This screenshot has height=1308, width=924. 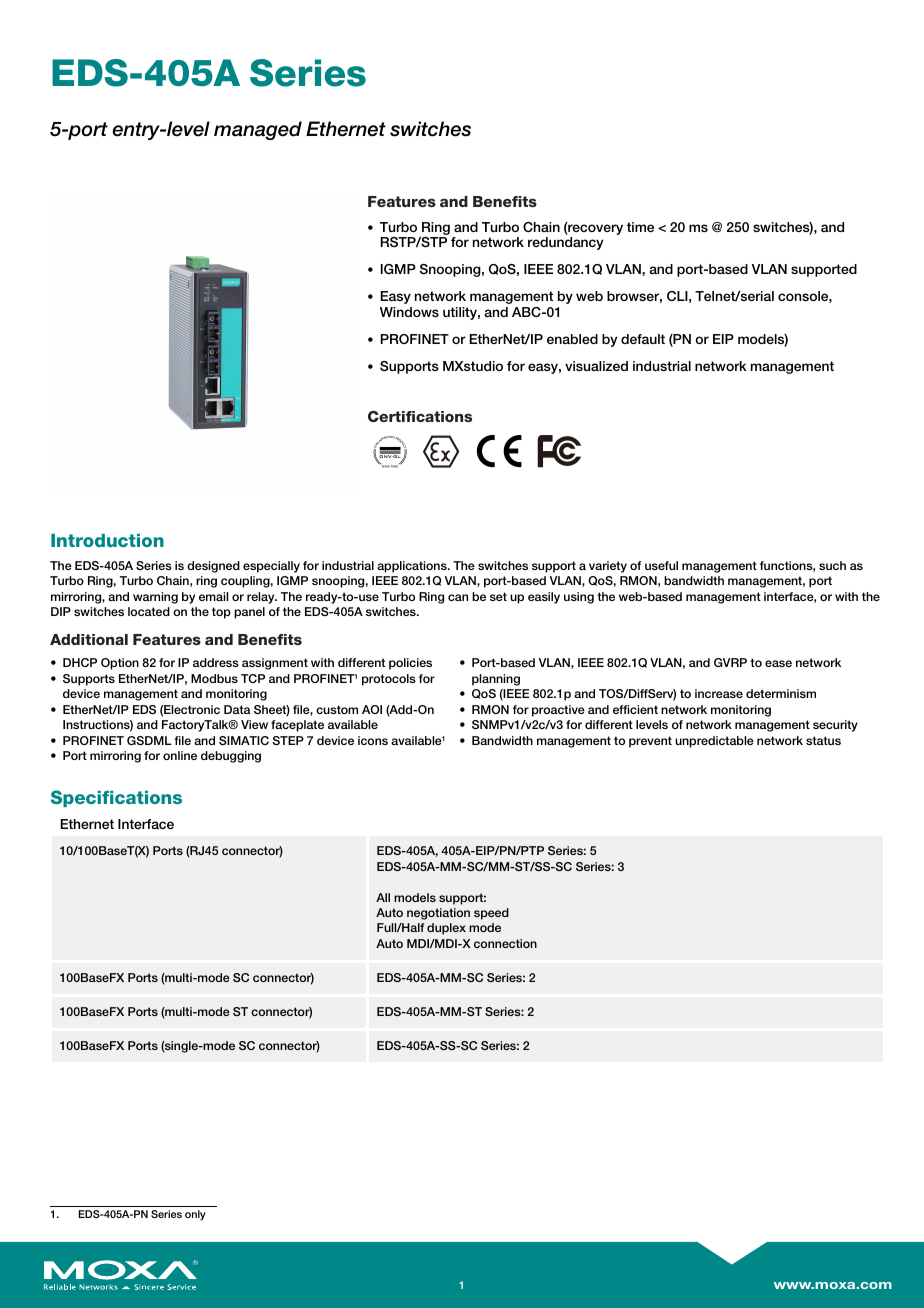 I want to click on speed, so click(x=491, y=914).
